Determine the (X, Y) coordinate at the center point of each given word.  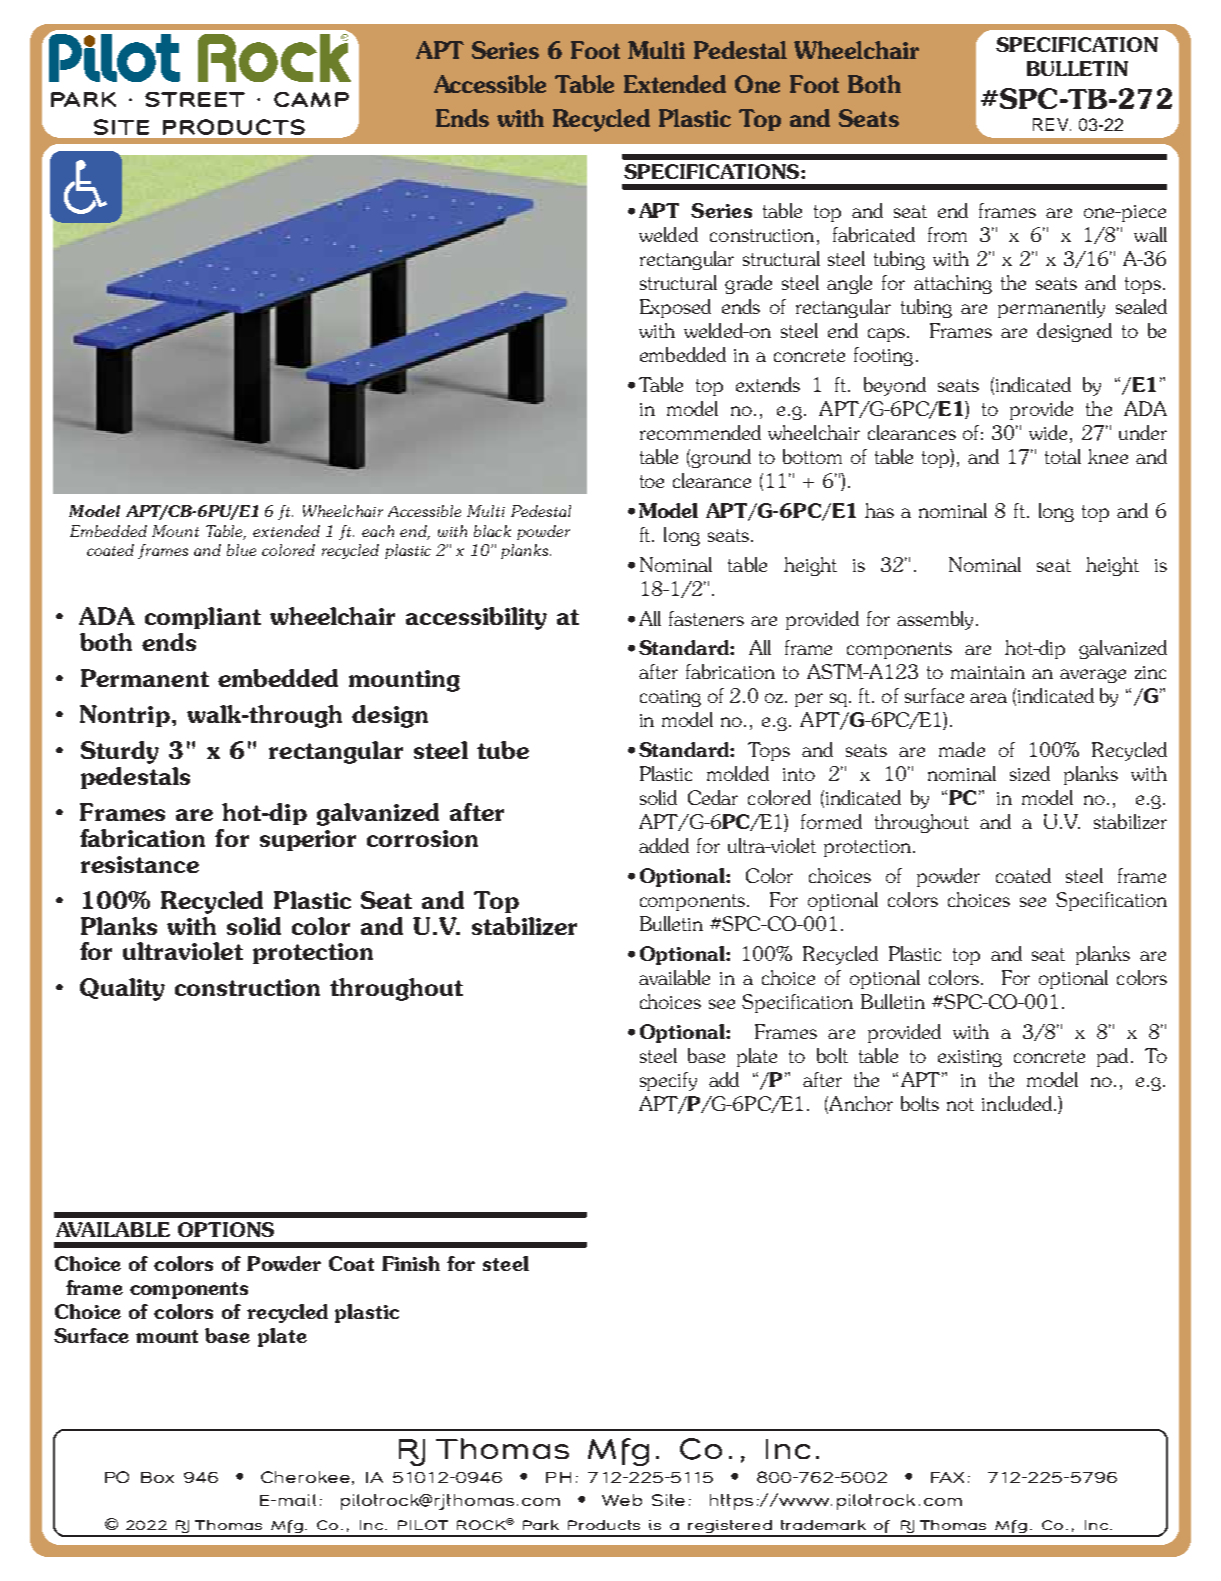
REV (1052, 124)
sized (1030, 773)
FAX (947, 1477)
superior (308, 840)
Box (157, 1477)
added (664, 845)
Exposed (675, 308)
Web (622, 1500)
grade (748, 284)
